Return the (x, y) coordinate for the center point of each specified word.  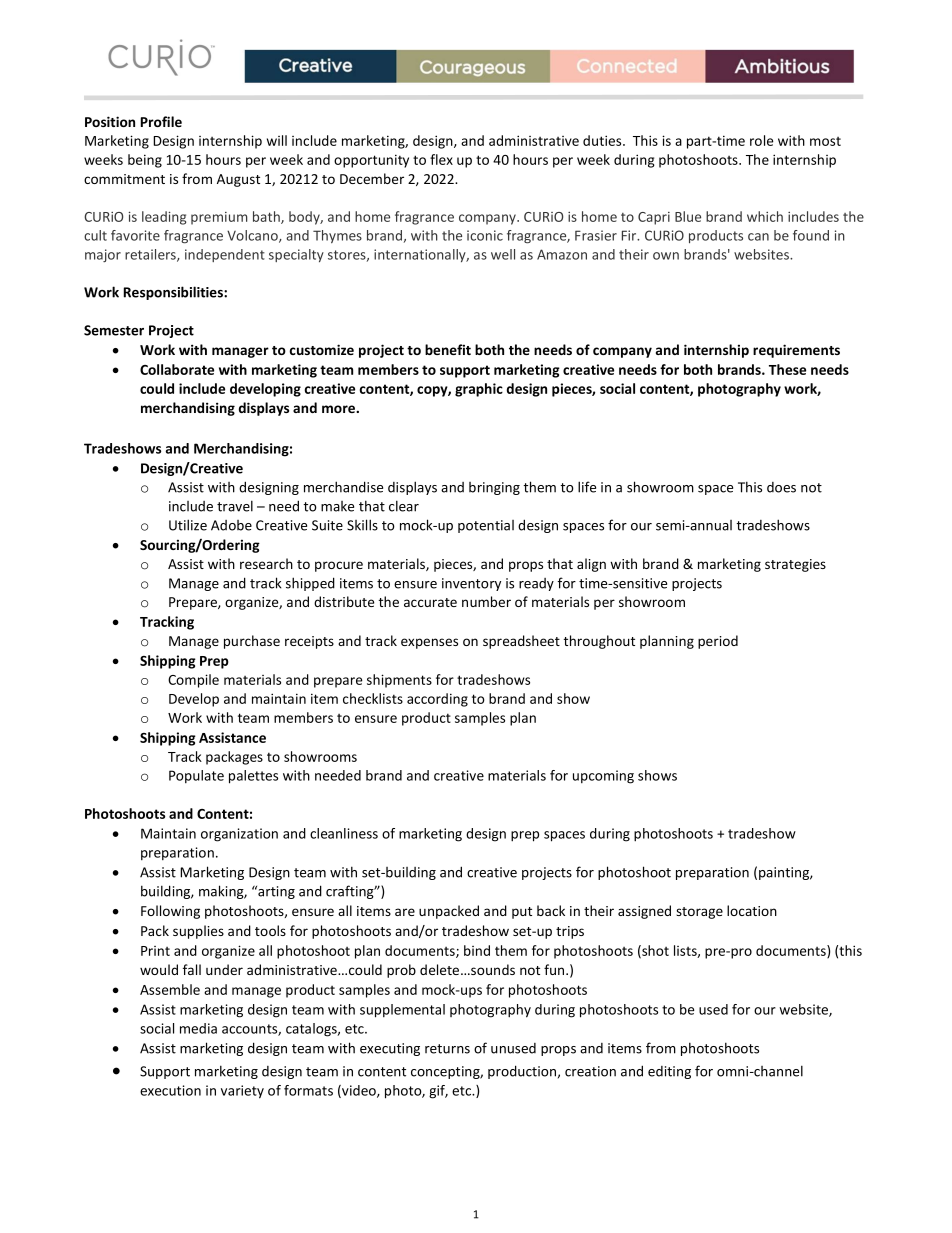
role (761, 140)
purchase (252, 642)
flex (441, 159)
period (718, 642)
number (486, 601)
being (145, 161)
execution (170, 1090)
